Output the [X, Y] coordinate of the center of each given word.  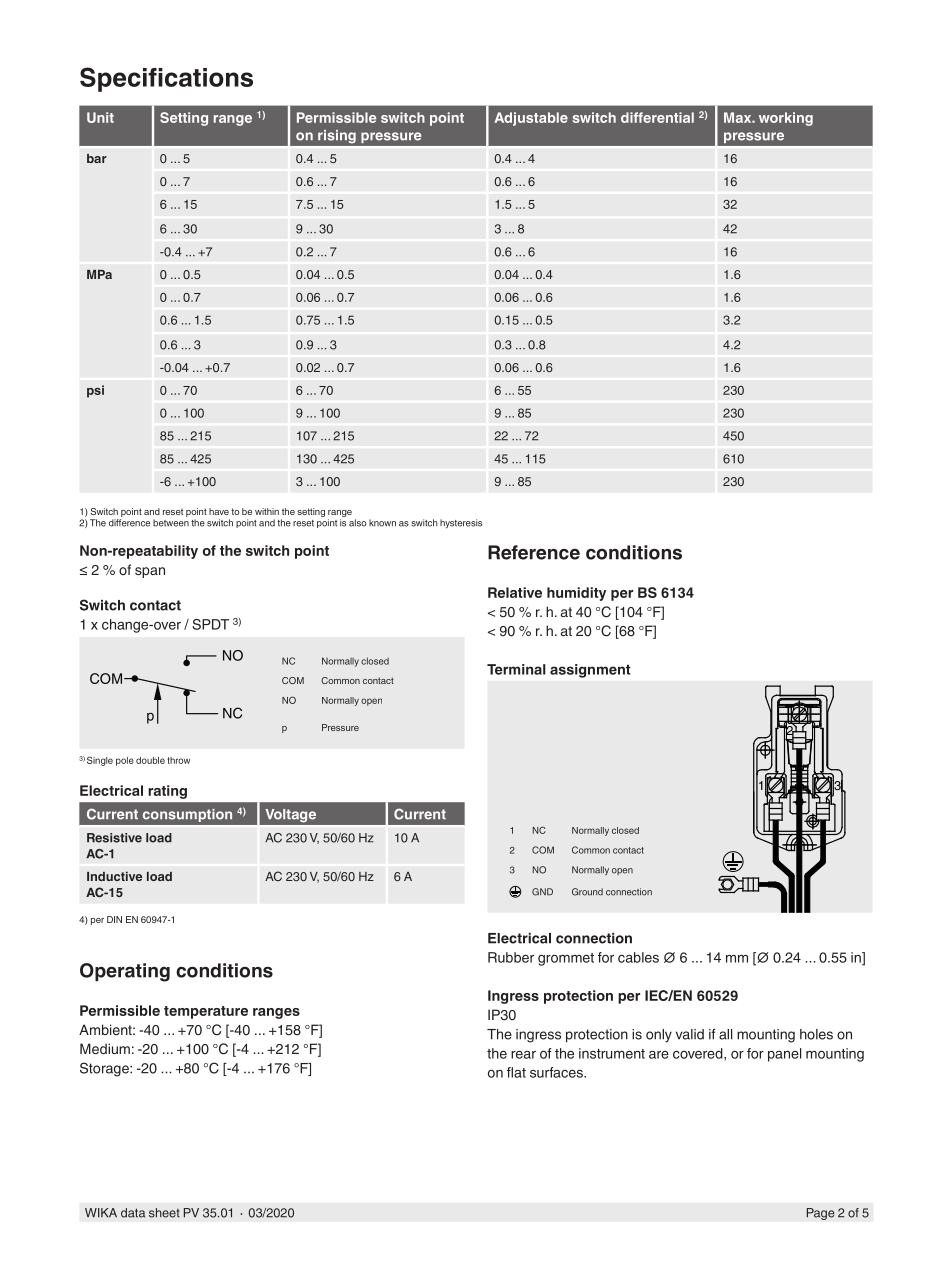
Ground [587, 892]
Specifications [166, 79]
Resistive [114, 838]
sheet [164, 1213]
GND [542, 892]
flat [516, 1072]
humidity [576, 594]
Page [820, 1214]
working [786, 119]
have [219, 511]
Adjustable [531, 119]
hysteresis [461, 524]
